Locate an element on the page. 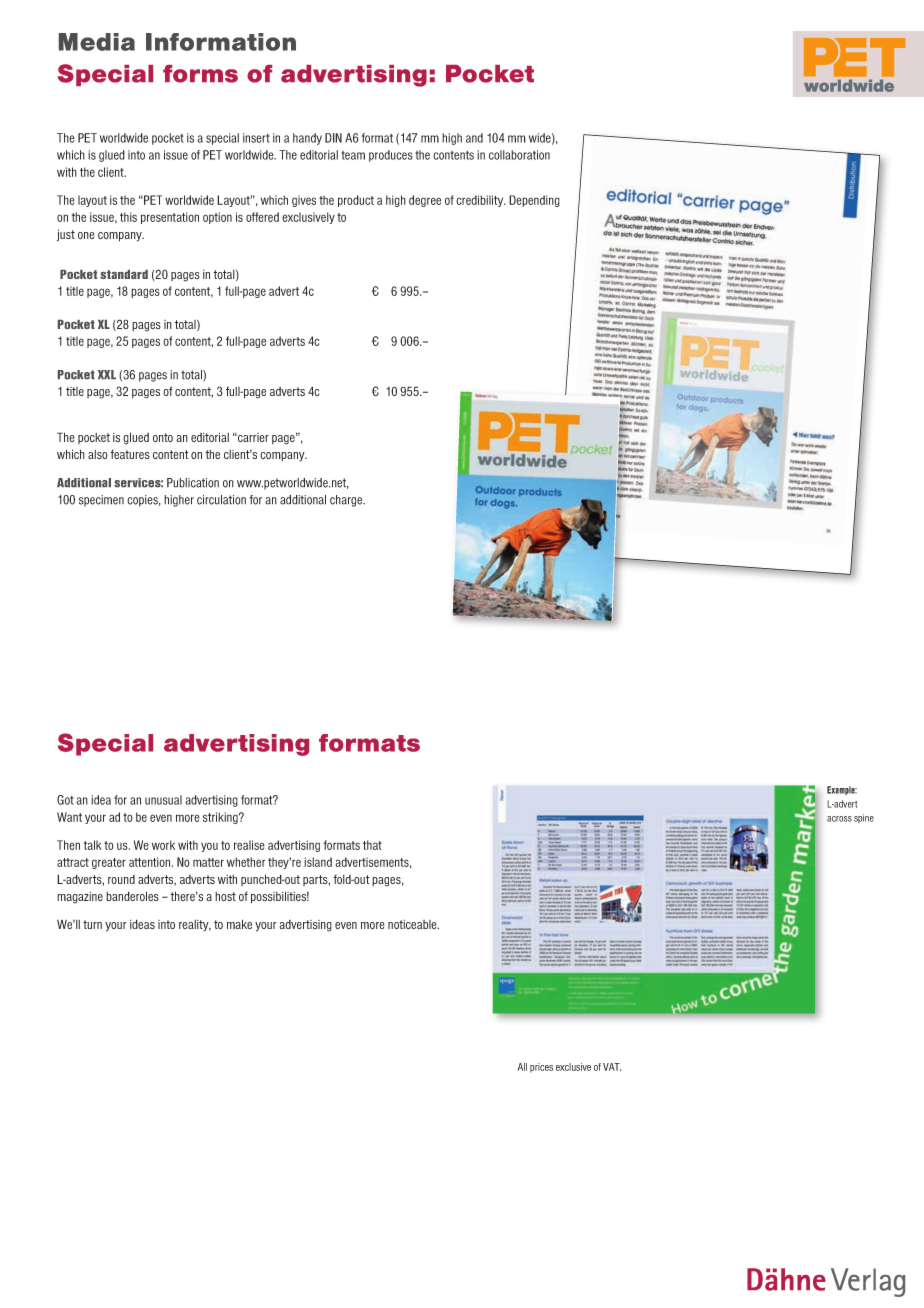 The width and height of the page is (924, 1308). XXL is located at coordinates (107, 374).
